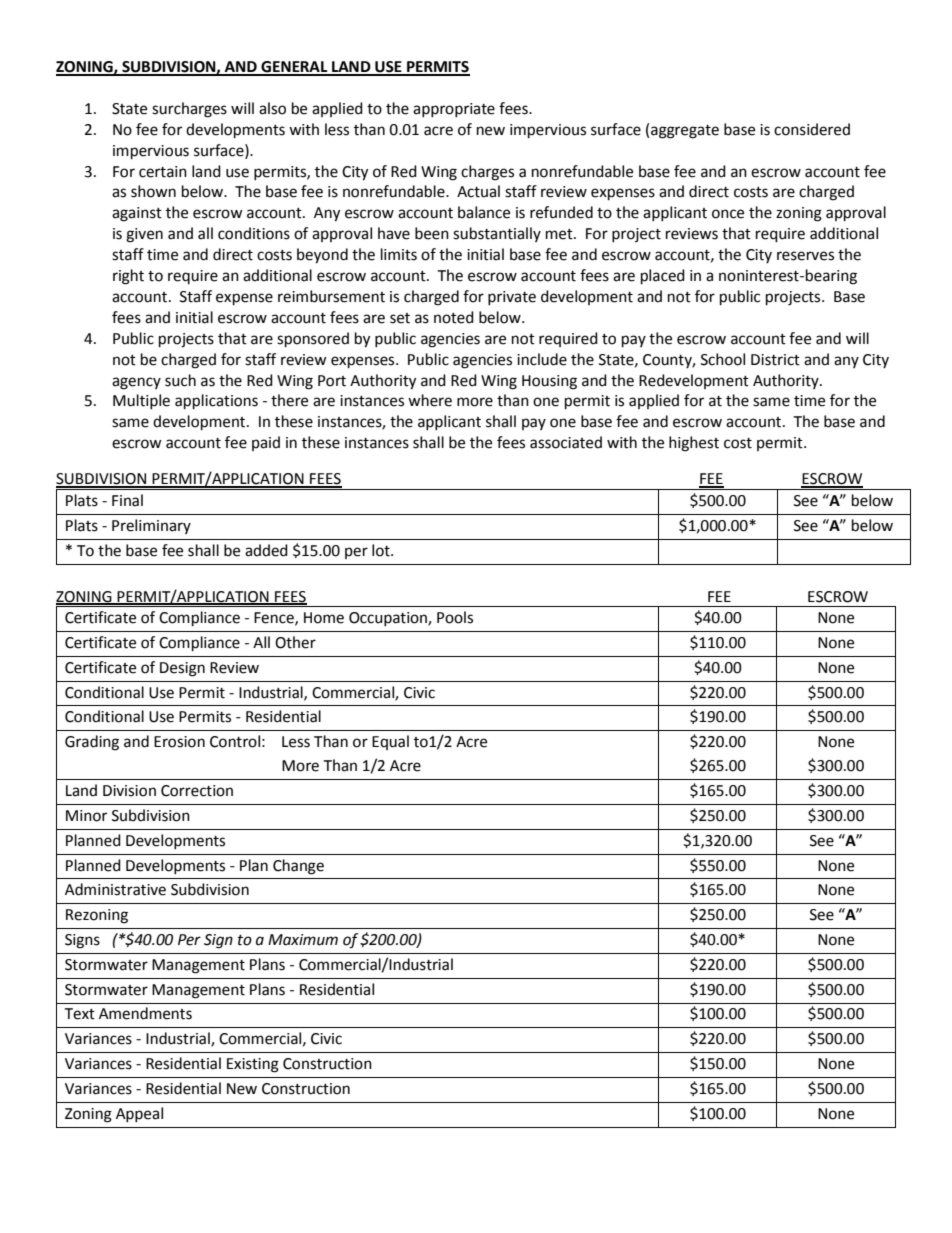  What do you see at coordinates (390, 742) in the screenshot?
I see `Equal` at bounding box center [390, 742].
